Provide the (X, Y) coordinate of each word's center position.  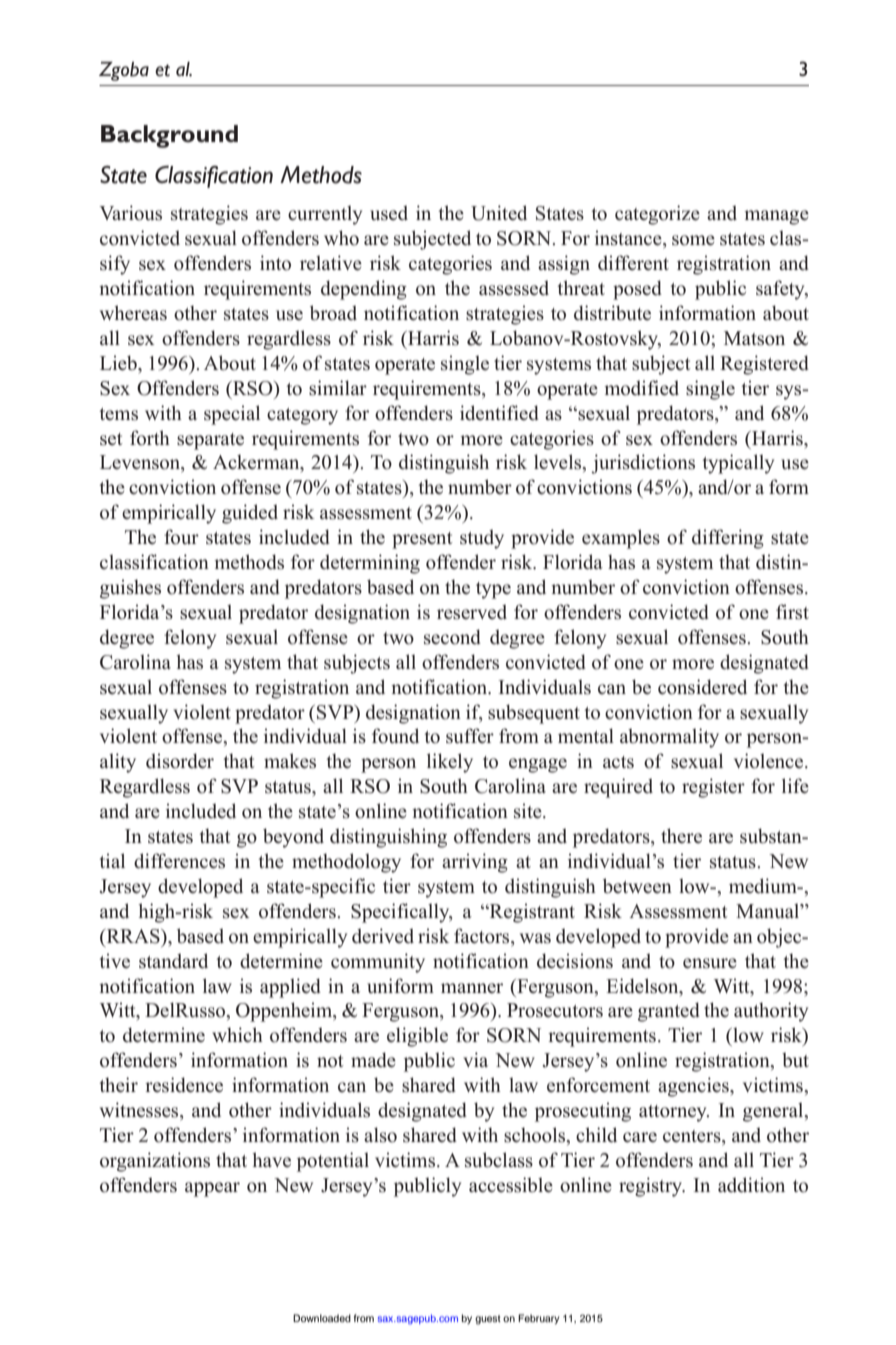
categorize (657, 215)
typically (738, 464)
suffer (470, 736)
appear (212, 1189)
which (237, 1035)
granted (669, 1012)
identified (499, 413)
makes (290, 761)
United (499, 213)
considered (702, 687)
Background (169, 136)
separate (210, 441)
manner (472, 988)
